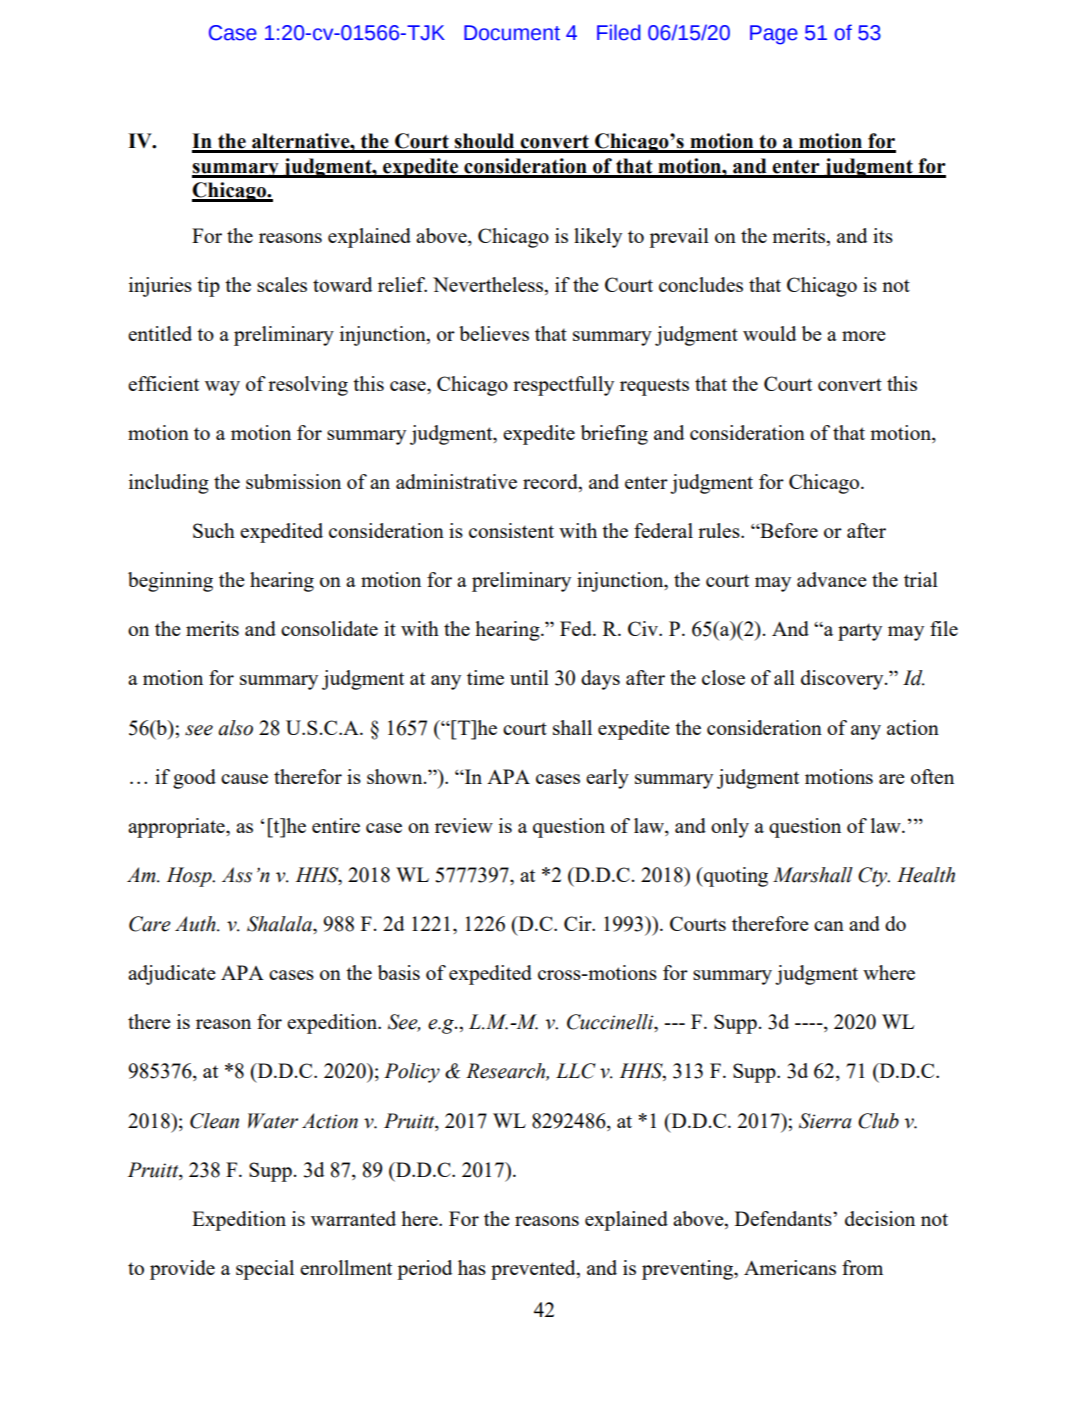 The image size is (1089, 1410). I want to click on until, so click(529, 677).
